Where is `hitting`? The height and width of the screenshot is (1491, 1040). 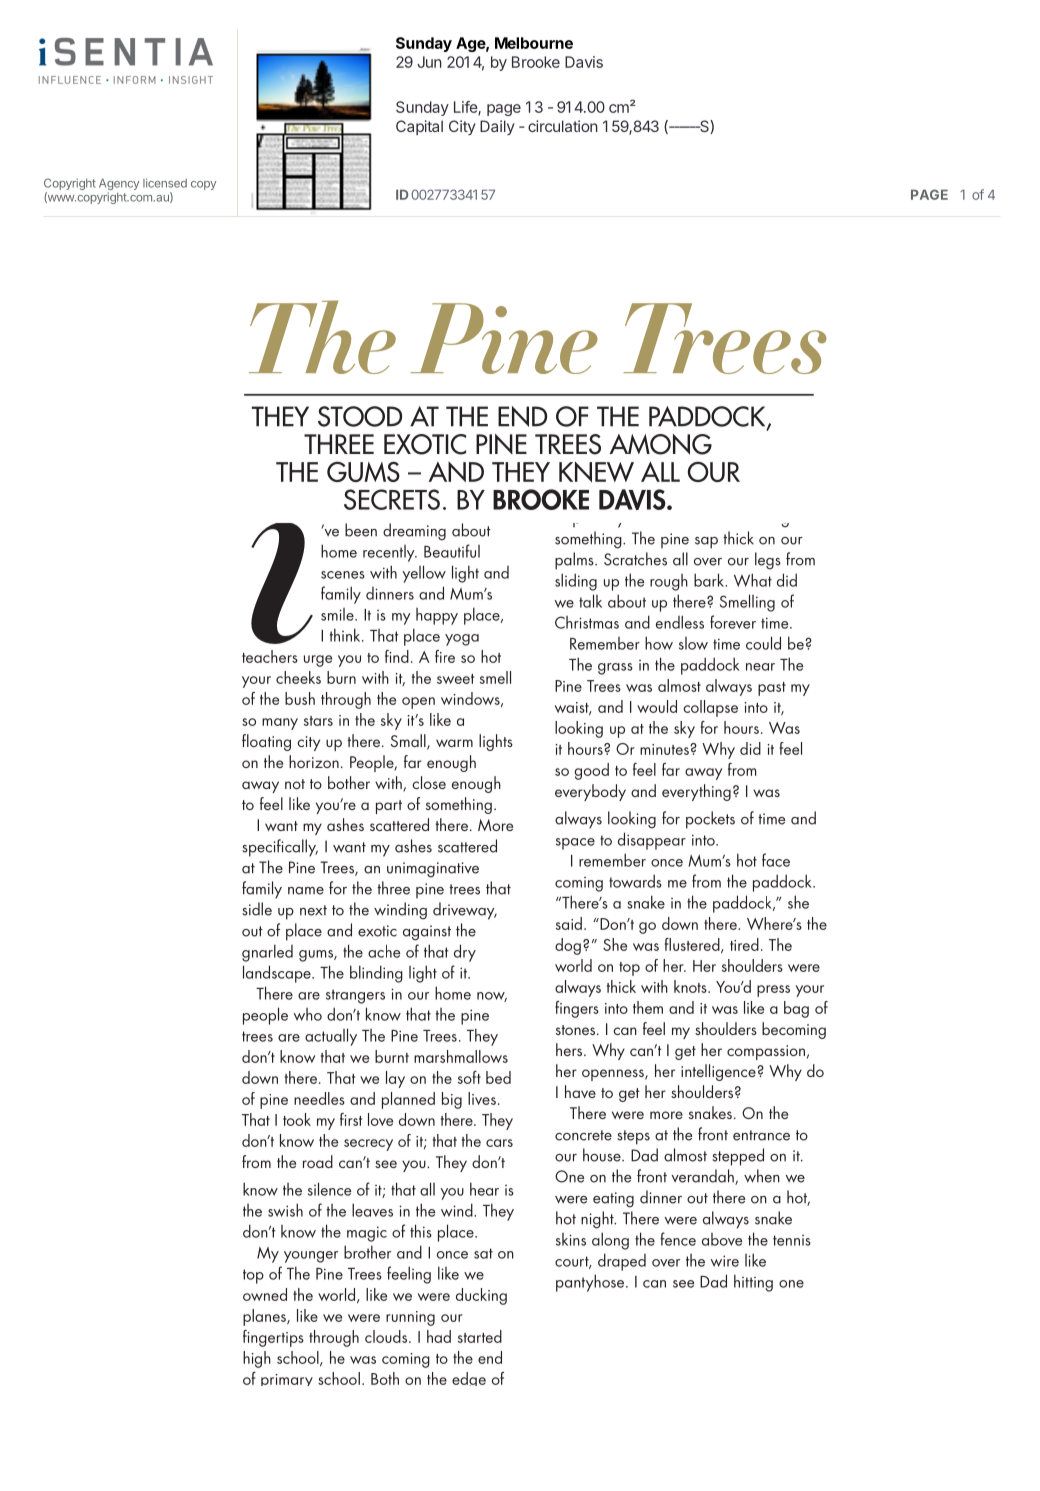 hitting is located at coordinates (753, 1283).
